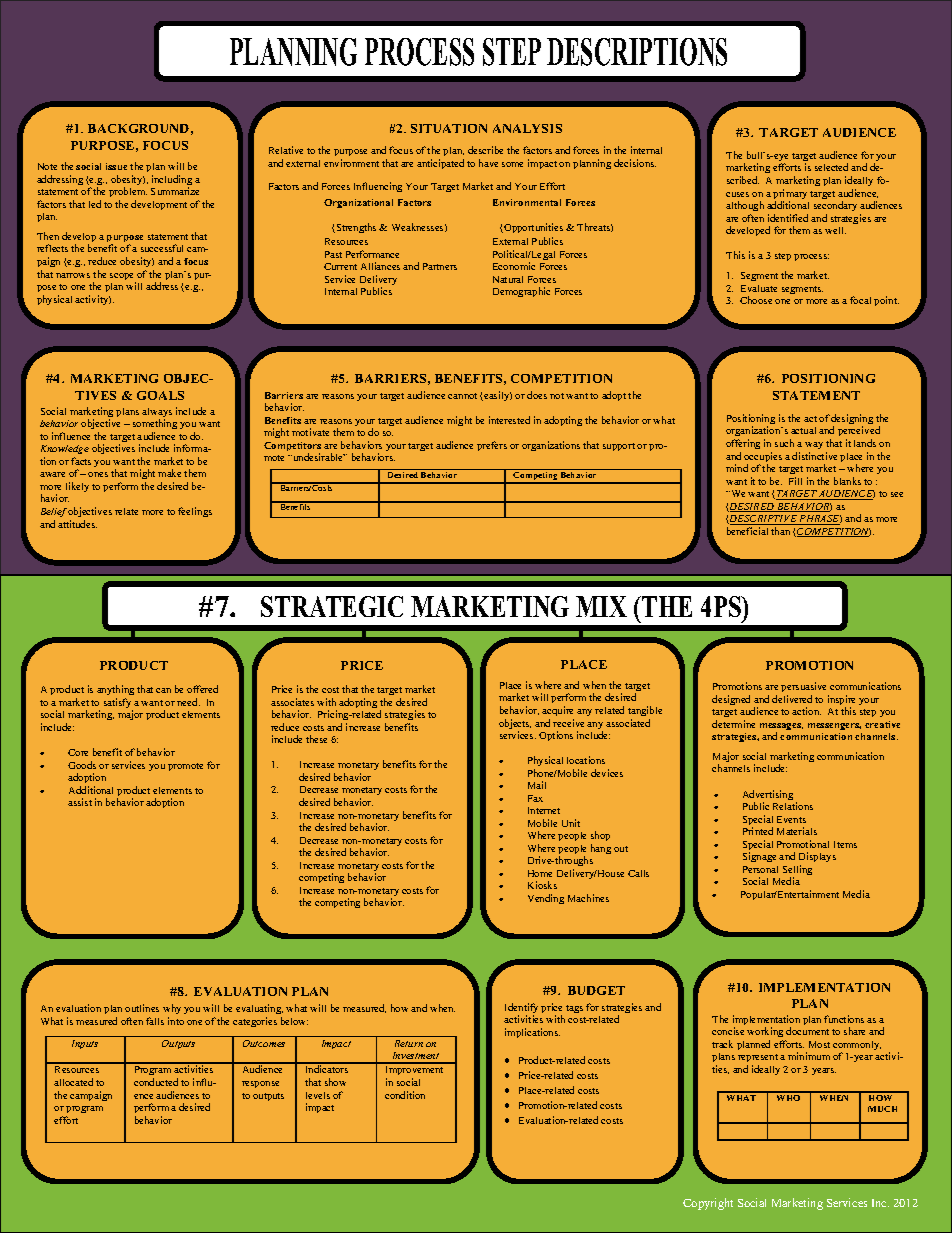 This page has width=952, height=1233. What do you see at coordinates (318, 1095) in the page?
I see `levels` at bounding box center [318, 1095].
